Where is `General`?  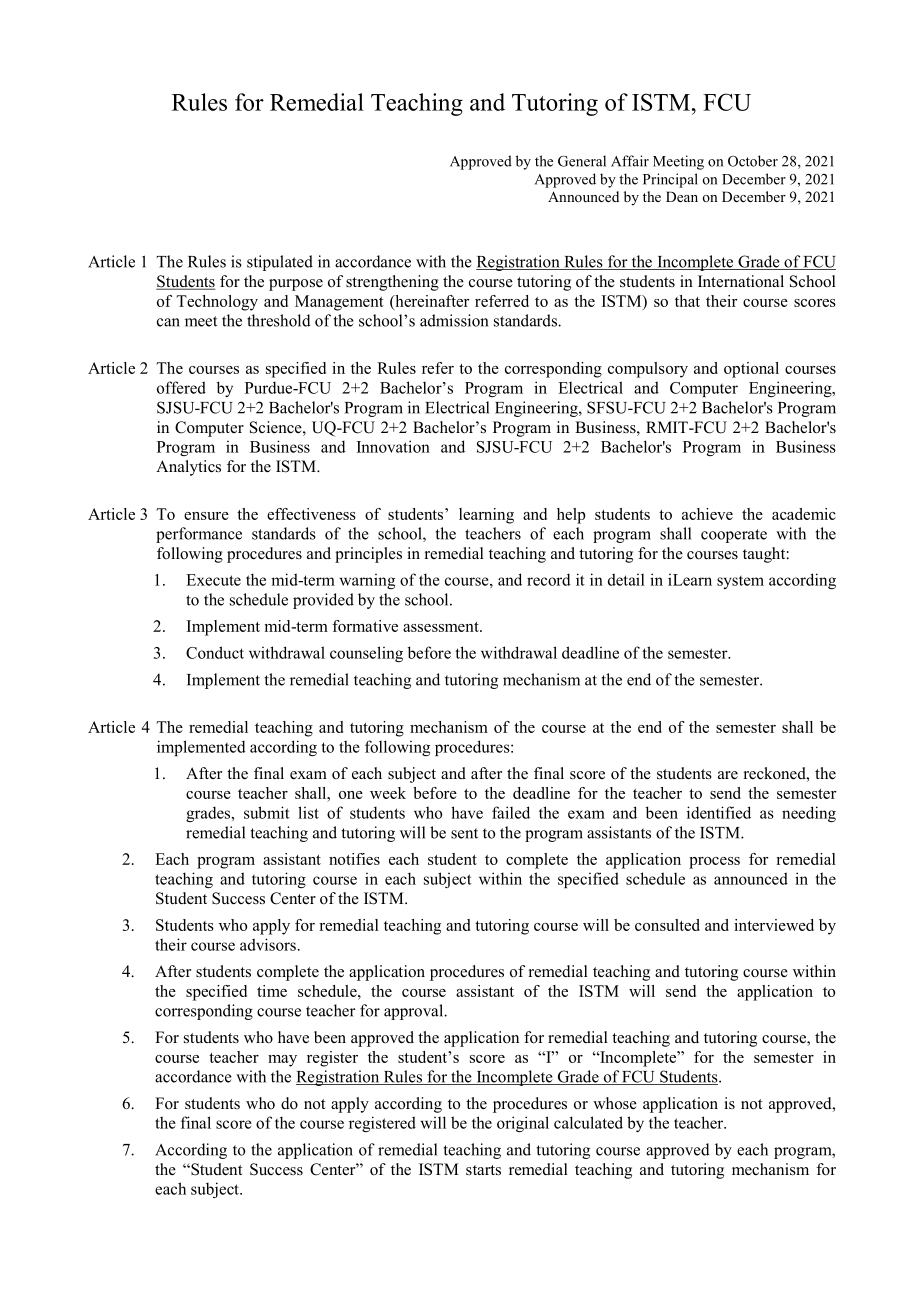
General is located at coordinates (582, 161).
